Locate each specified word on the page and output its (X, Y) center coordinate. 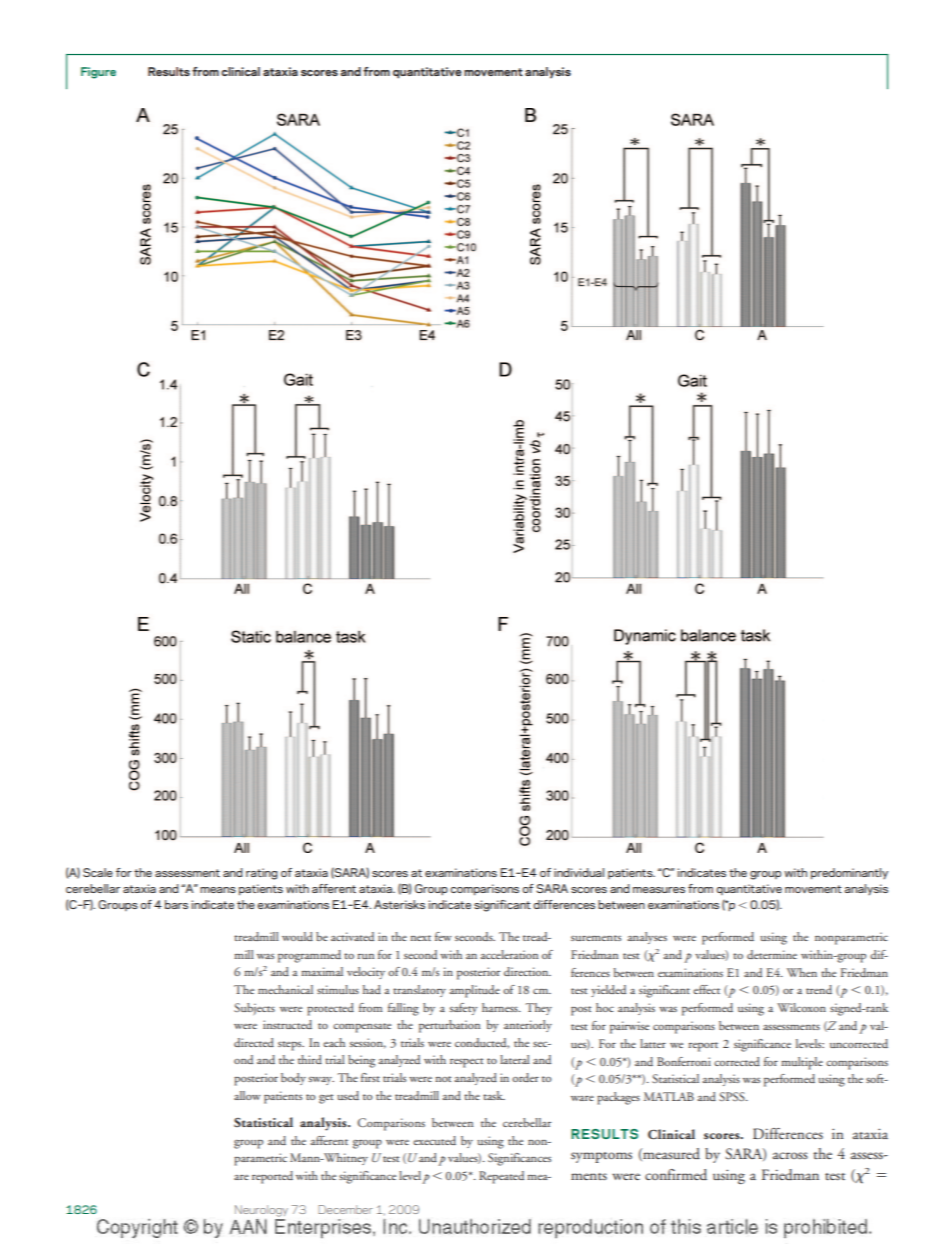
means (218, 890)
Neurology (261, 1211)
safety (463, 1009)
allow (247, 1095)
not (443, 1079)
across (790, 1155)
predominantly (849, 873)
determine (772, 954)
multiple (802, 1063)
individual (579, 872)
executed (434, 1140)
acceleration (509, 954)
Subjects (254, 1009)
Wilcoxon (801, 1007)
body (293, 1079)
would (297, 936)
